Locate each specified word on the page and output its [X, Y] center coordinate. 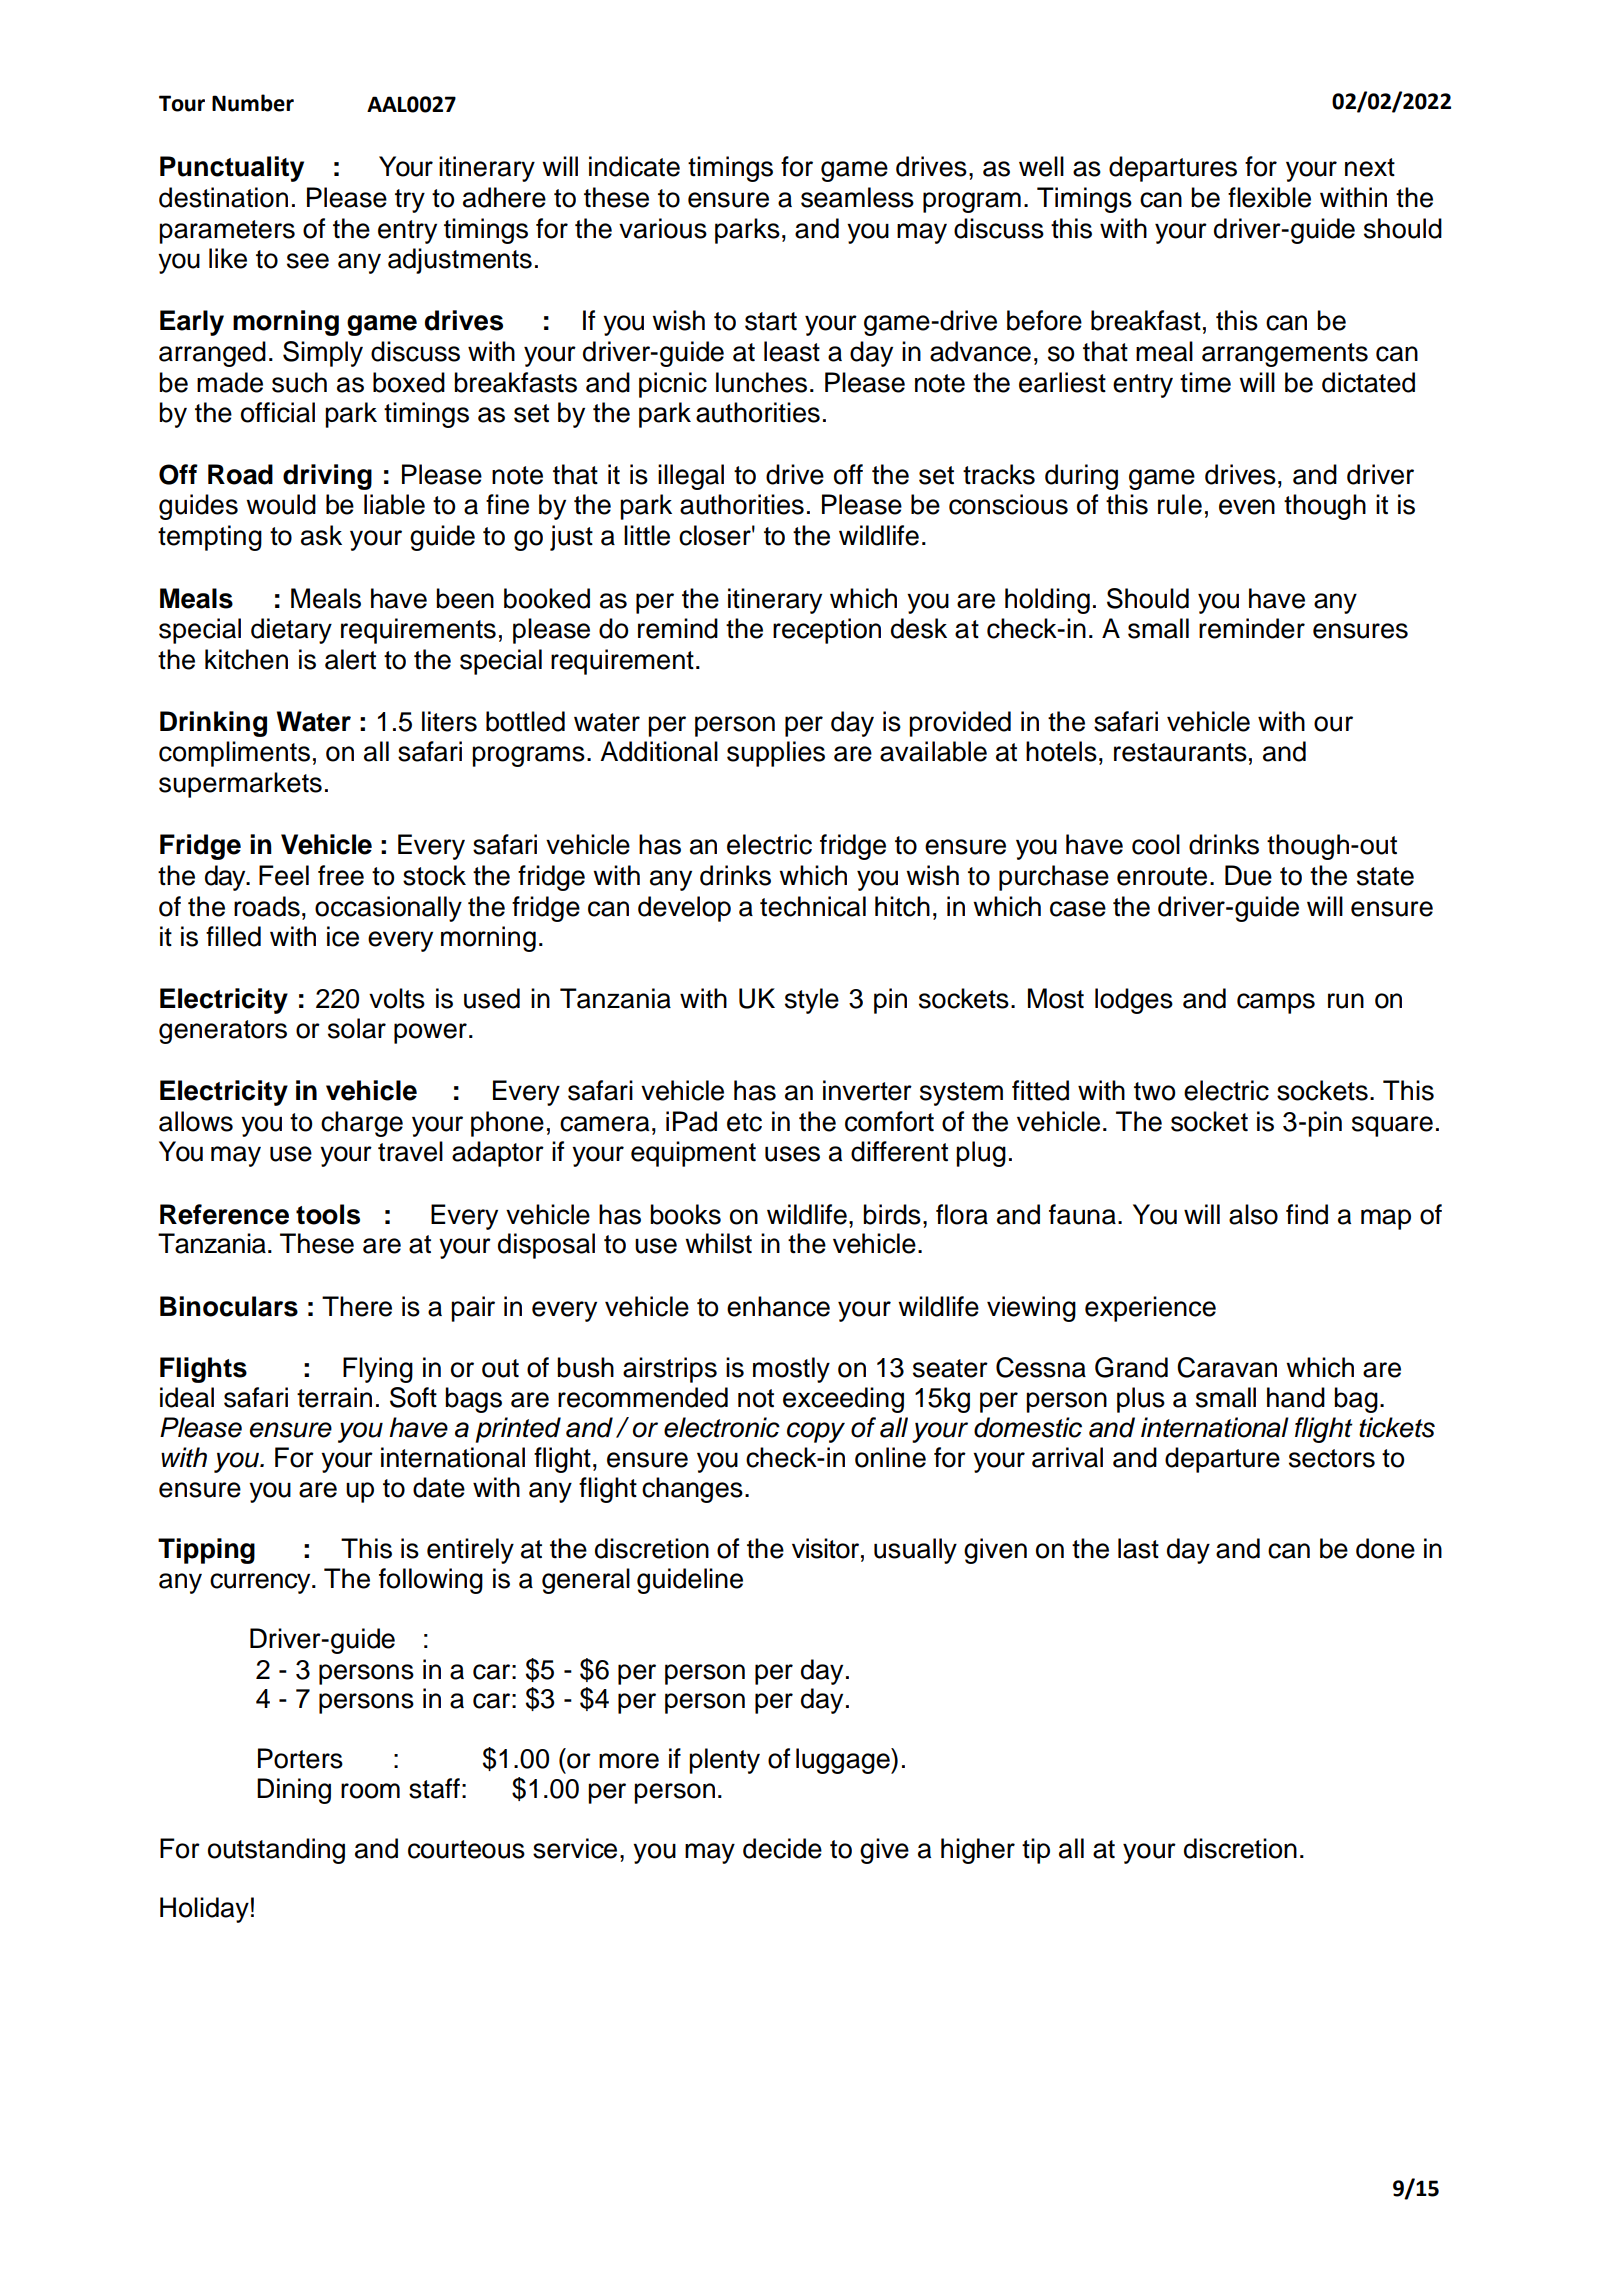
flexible [1269, 197]
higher [978, 1851]
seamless [857, 197]
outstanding [276, 1851]
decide [782, 1848]
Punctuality [232, 169]
